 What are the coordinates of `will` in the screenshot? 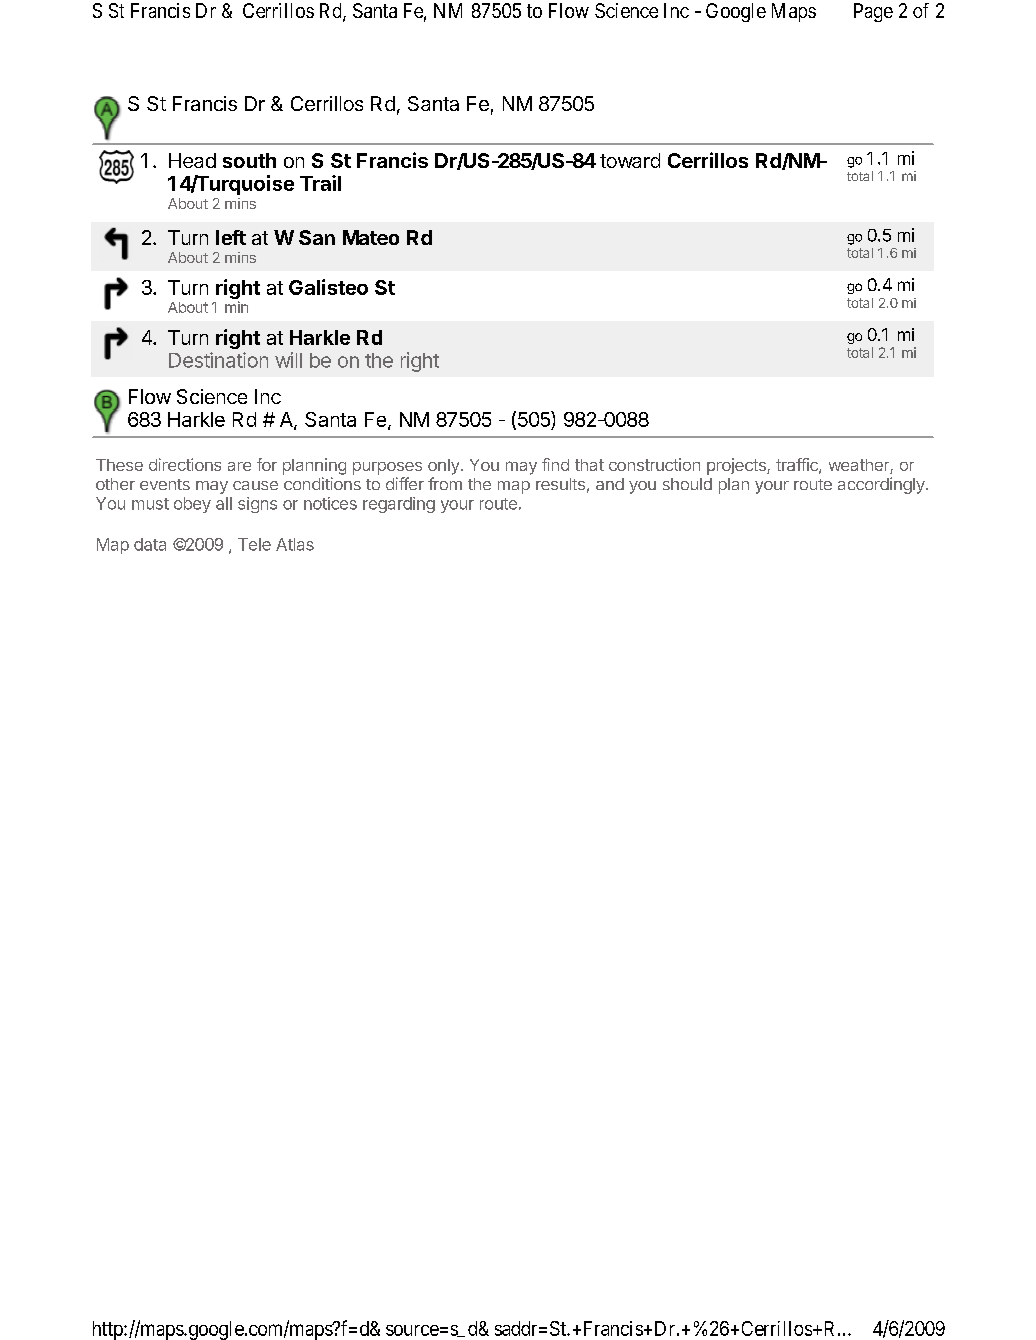 It's located at (288, 360).
